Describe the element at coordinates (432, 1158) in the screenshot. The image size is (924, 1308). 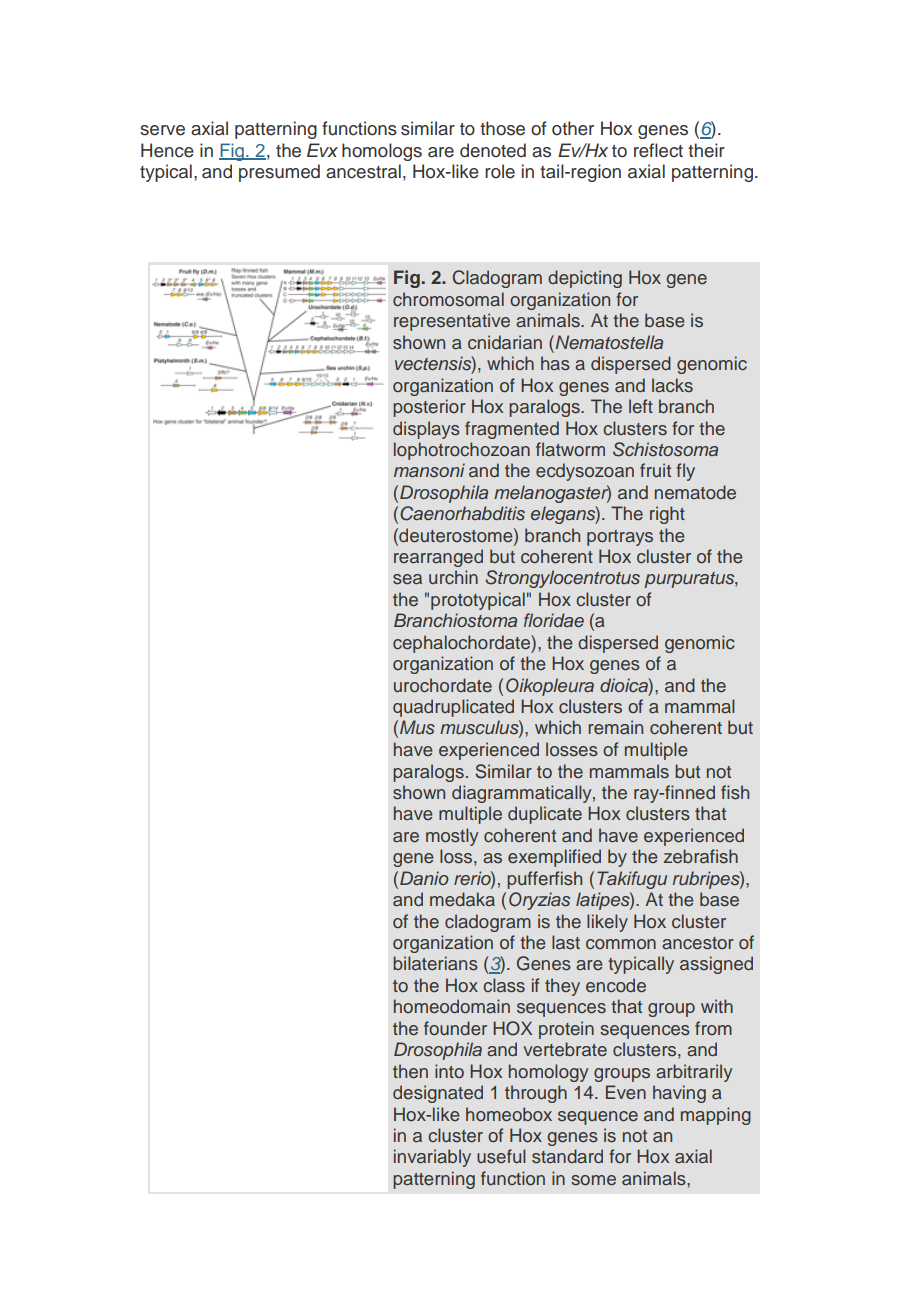
I see `invariably` at that location.
